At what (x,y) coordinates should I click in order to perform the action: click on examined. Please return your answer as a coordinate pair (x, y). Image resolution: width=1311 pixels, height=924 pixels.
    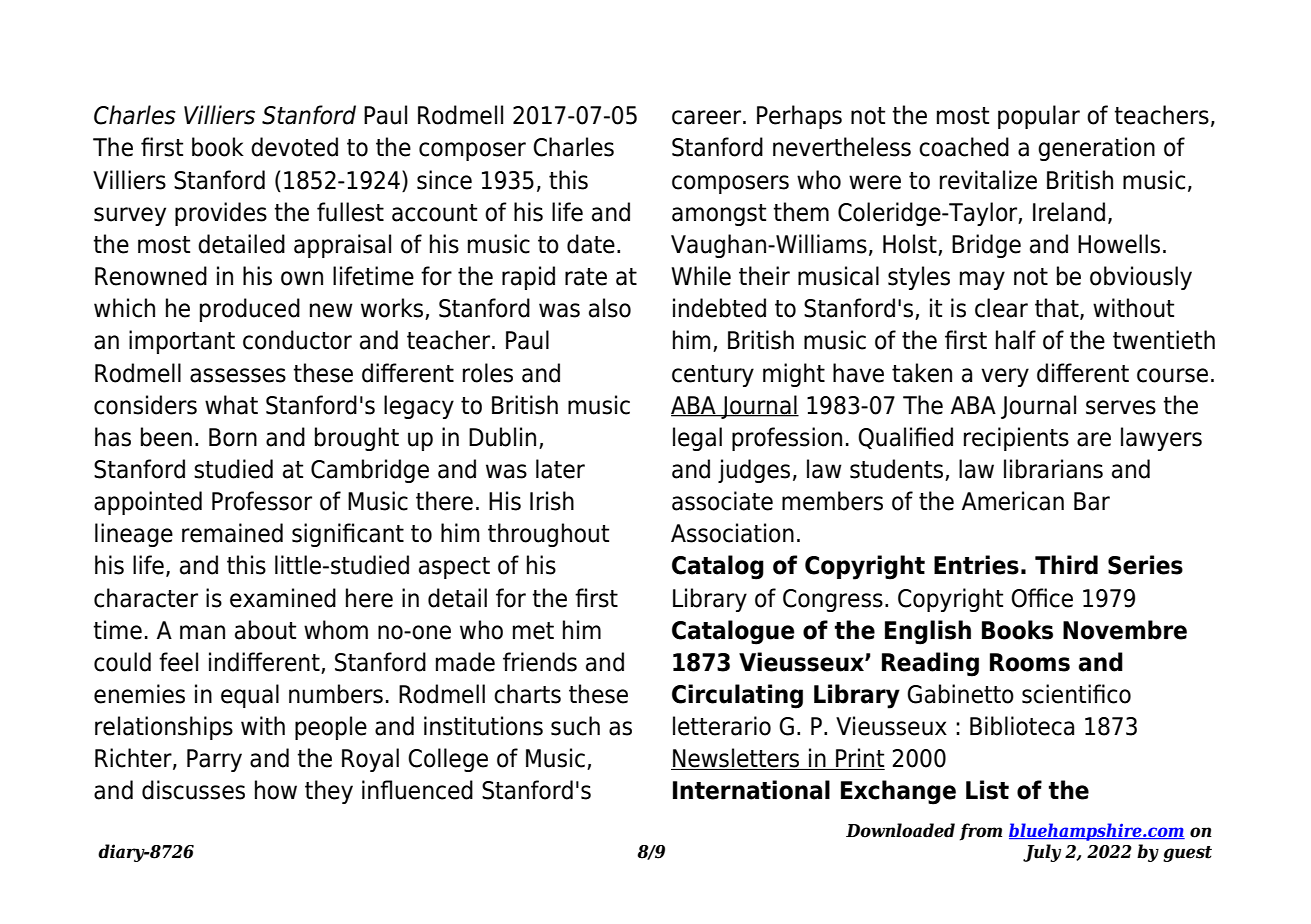
    Looking at the image, I should click on (283, 598).
